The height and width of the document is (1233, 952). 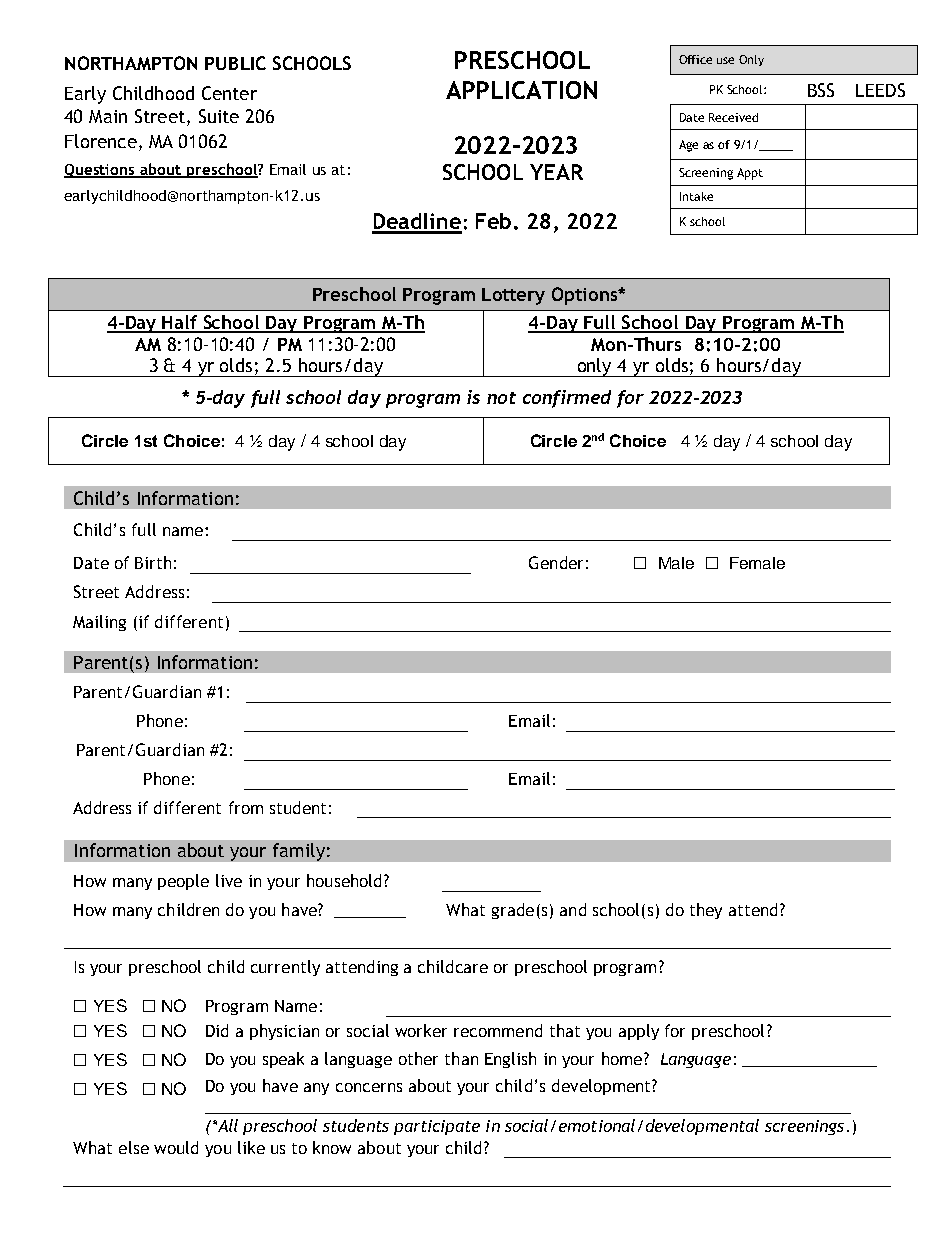 I want to click on household, so click(x=344, y=880).
